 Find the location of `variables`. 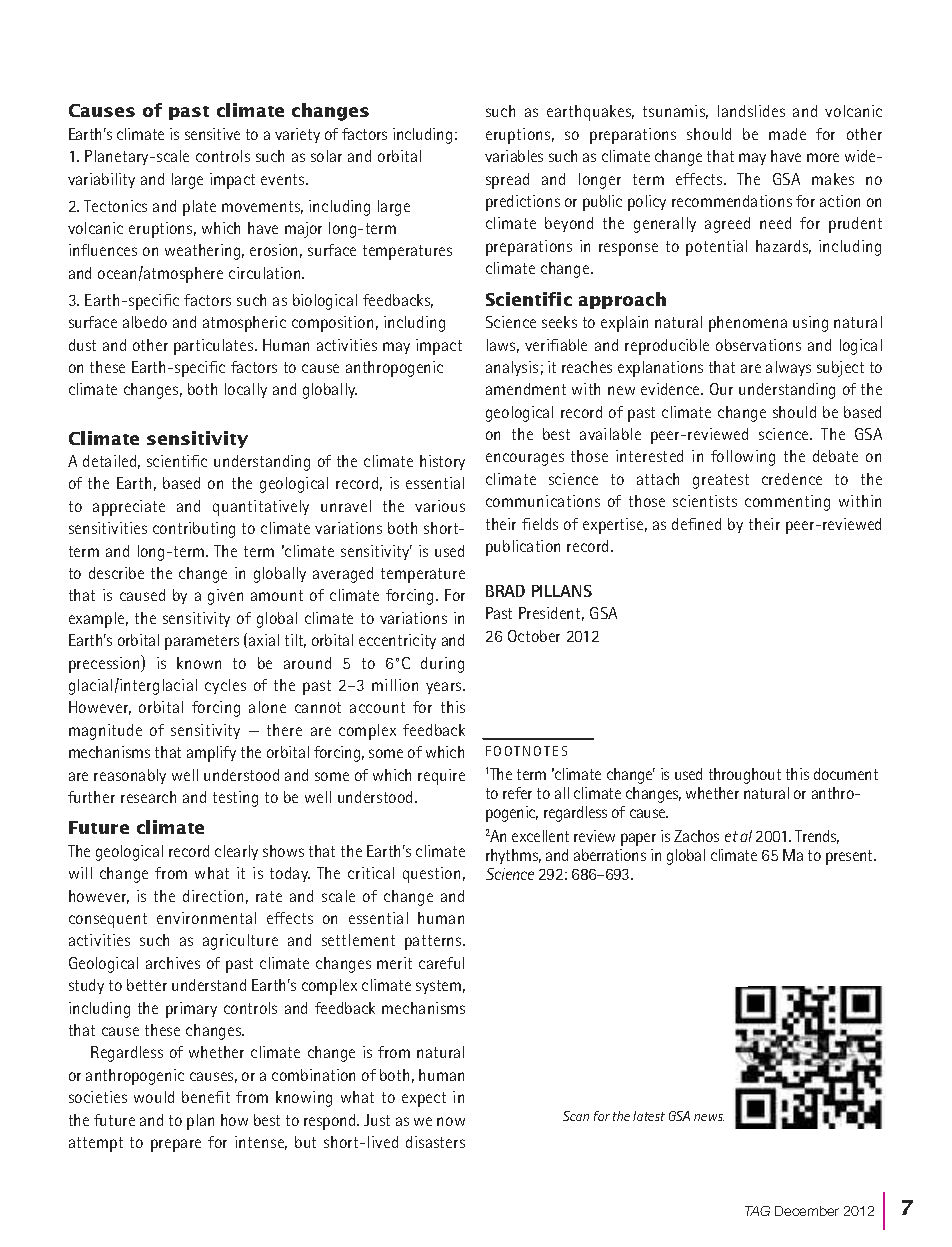

variables is located at coordinates (514, 156).
